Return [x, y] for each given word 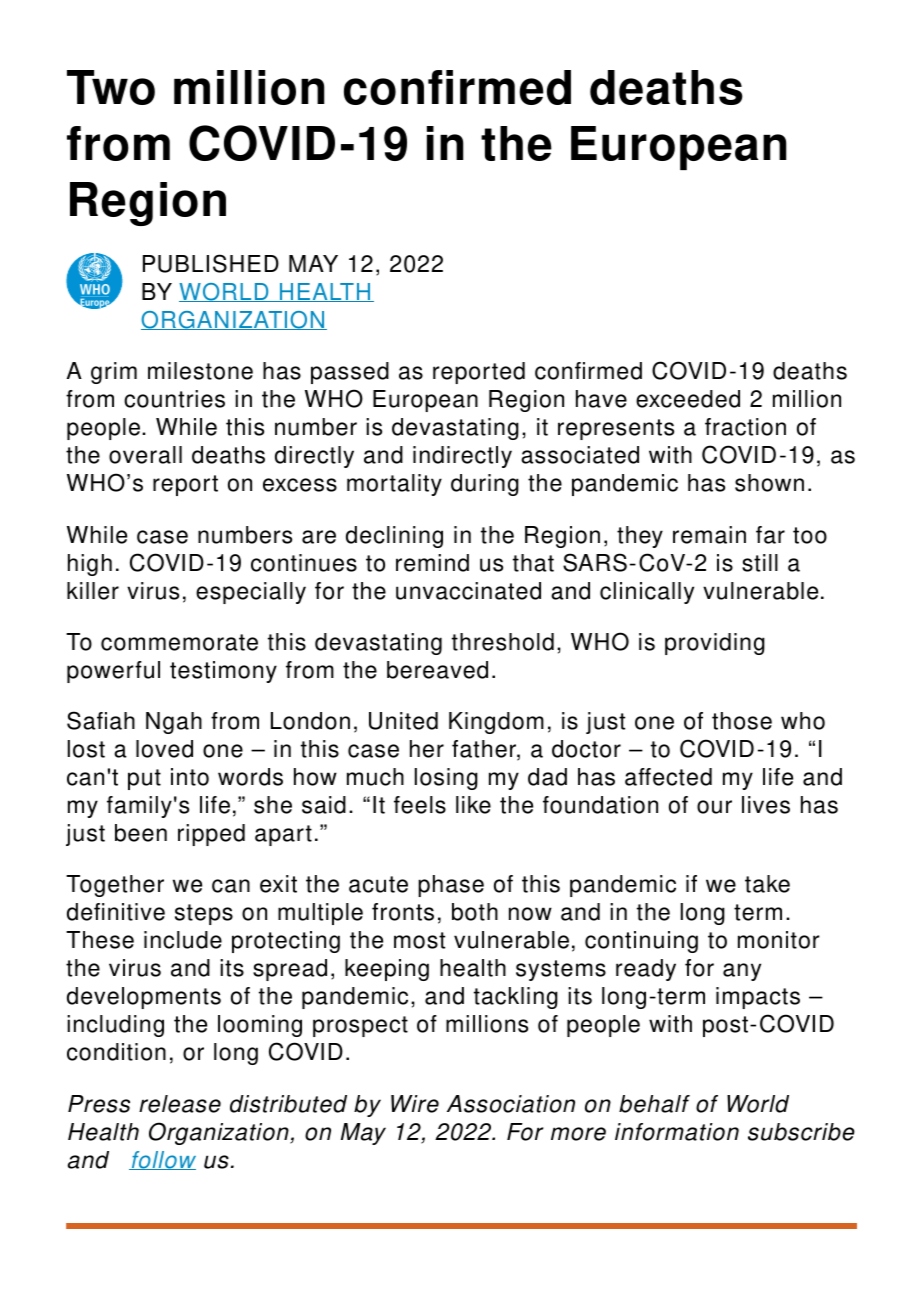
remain [709, 535]
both [475, 912]
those [742, 721]
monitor [779, 940]
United [403, 721]
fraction [745, 427]
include [183, 940]
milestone [200, 371]
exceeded [688, 399]
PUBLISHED [211, 263]
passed [350, 373]
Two [111, 87]
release [180, 1104]
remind [432, 563]
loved [164, 749]
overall [145, 455]
